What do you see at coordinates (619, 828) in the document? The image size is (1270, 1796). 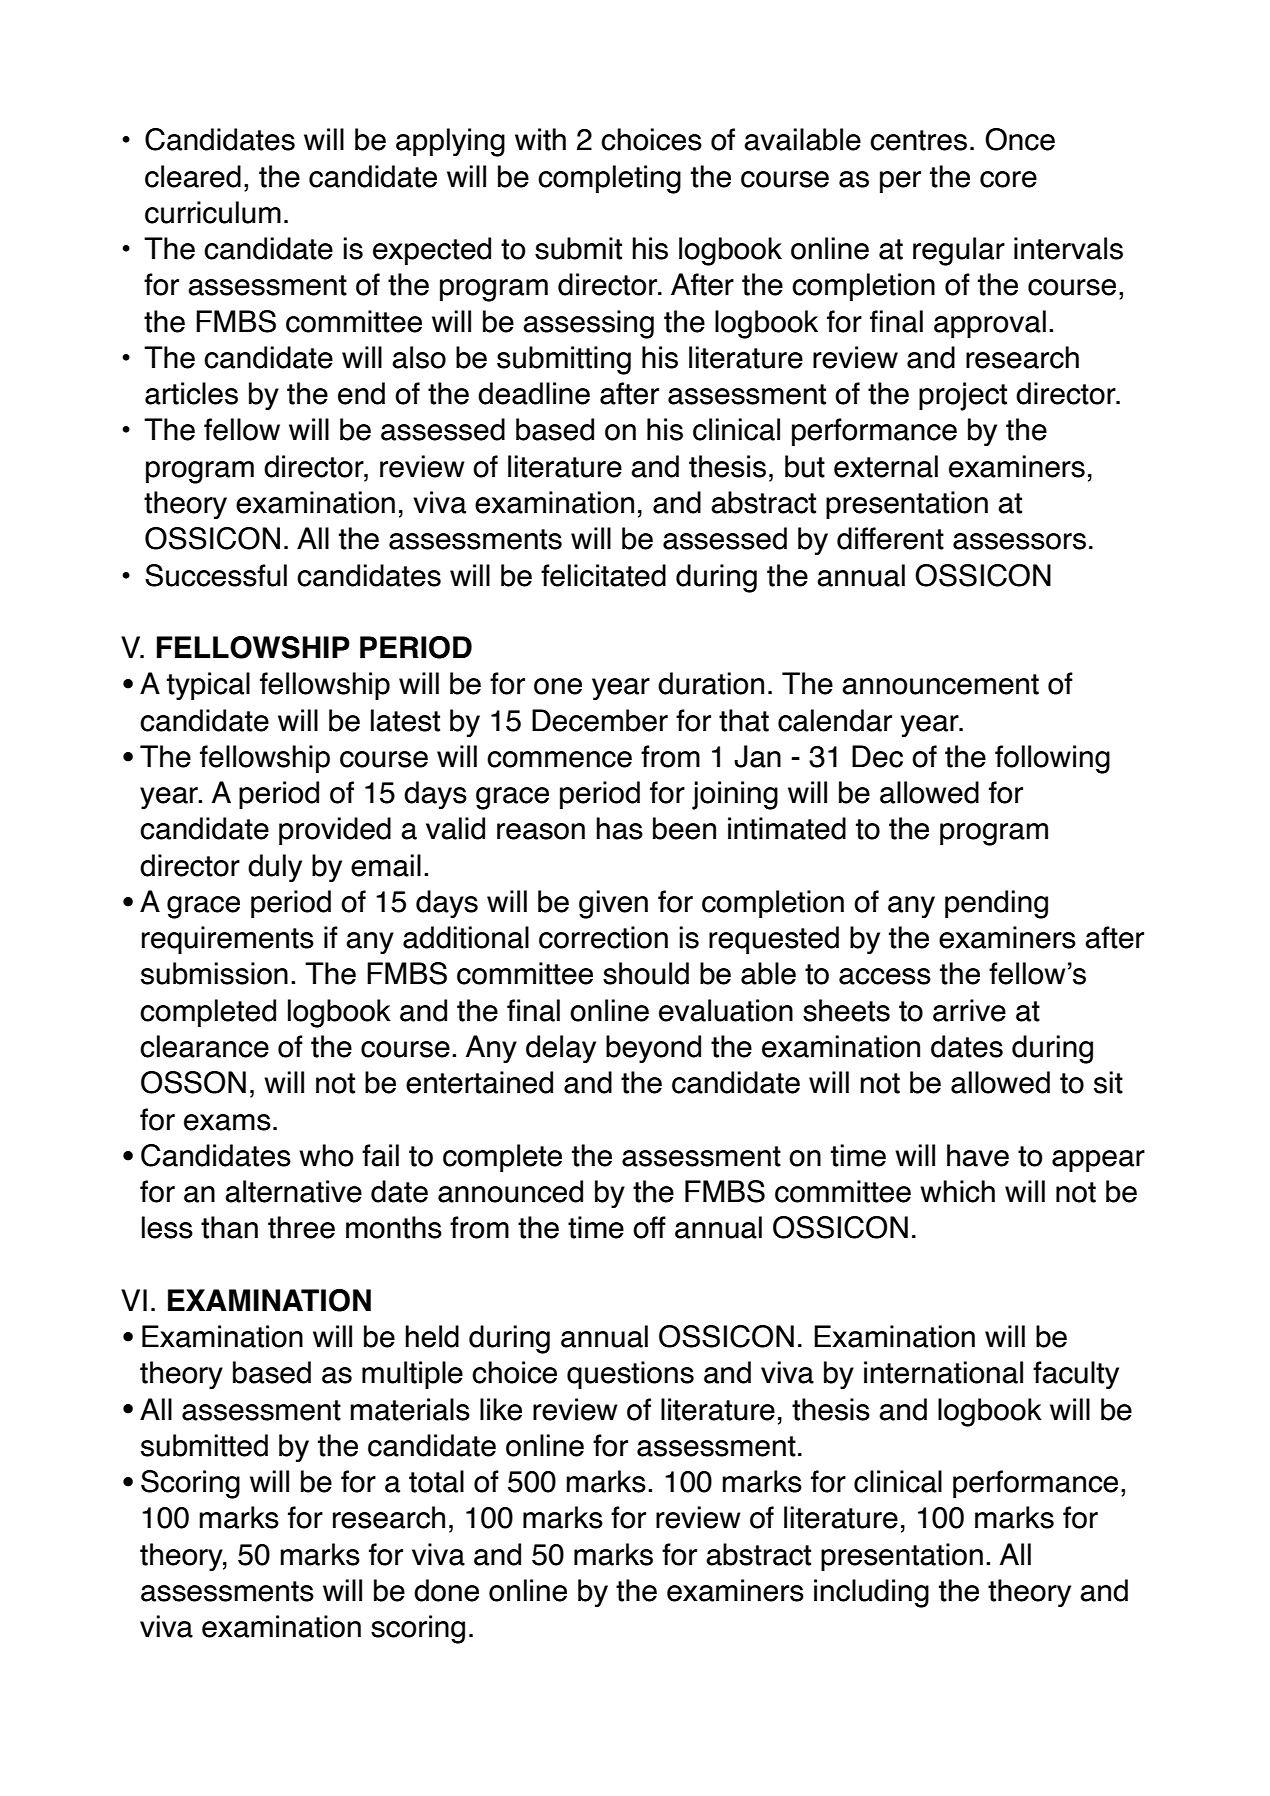 I see `has` at bounding box center [619, 828].
